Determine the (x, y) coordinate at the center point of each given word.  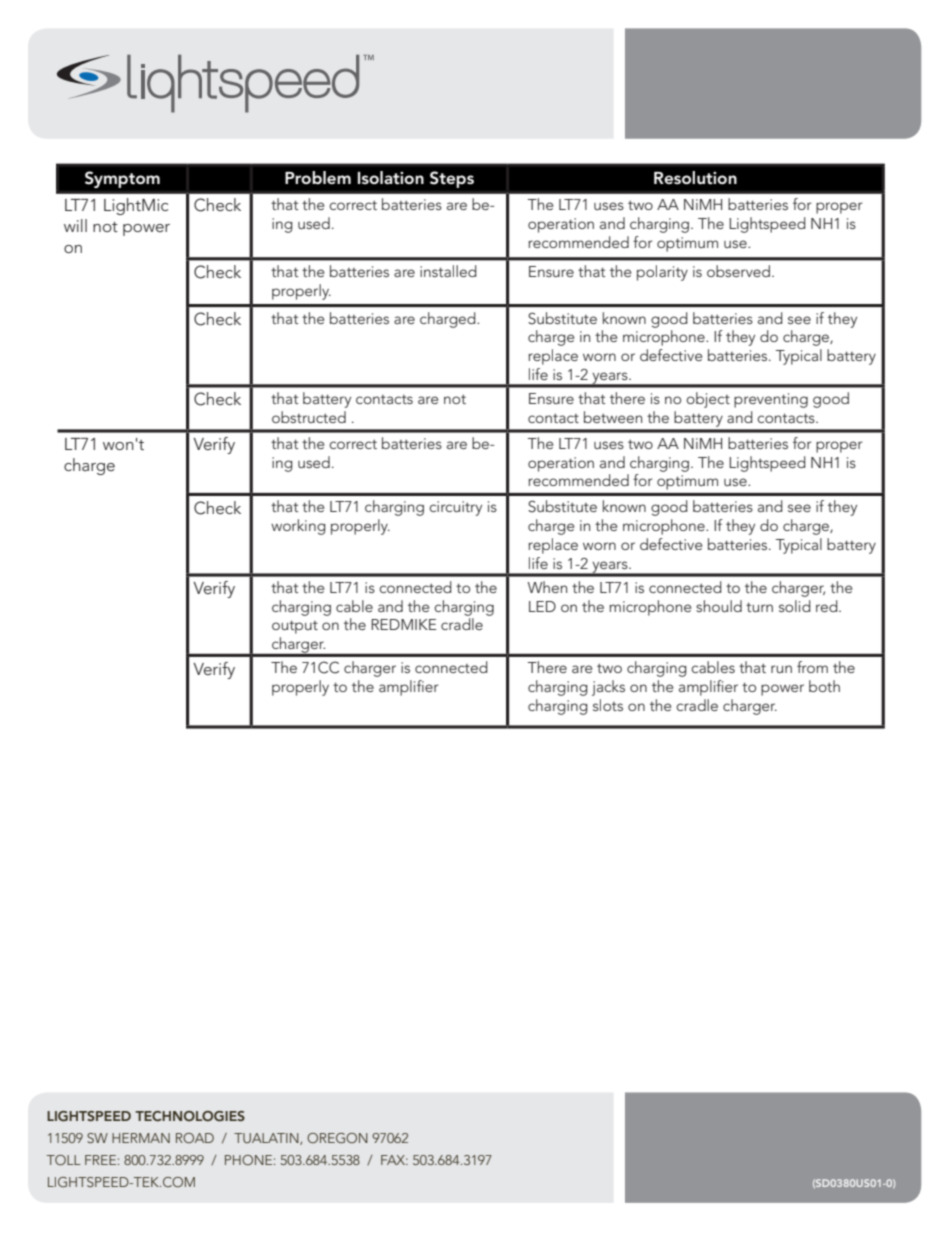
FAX (394, 1160)
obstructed (309, 417)
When (547, 587)
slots (608, 705)
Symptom (122, 179)
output (295, 627)
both (824, 686)
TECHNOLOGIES (190, 1116)
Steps (452, 179)
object (708, 400)
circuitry (455, 508)
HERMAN (141, 1138)
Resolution (695, 178)
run (781, 669)
